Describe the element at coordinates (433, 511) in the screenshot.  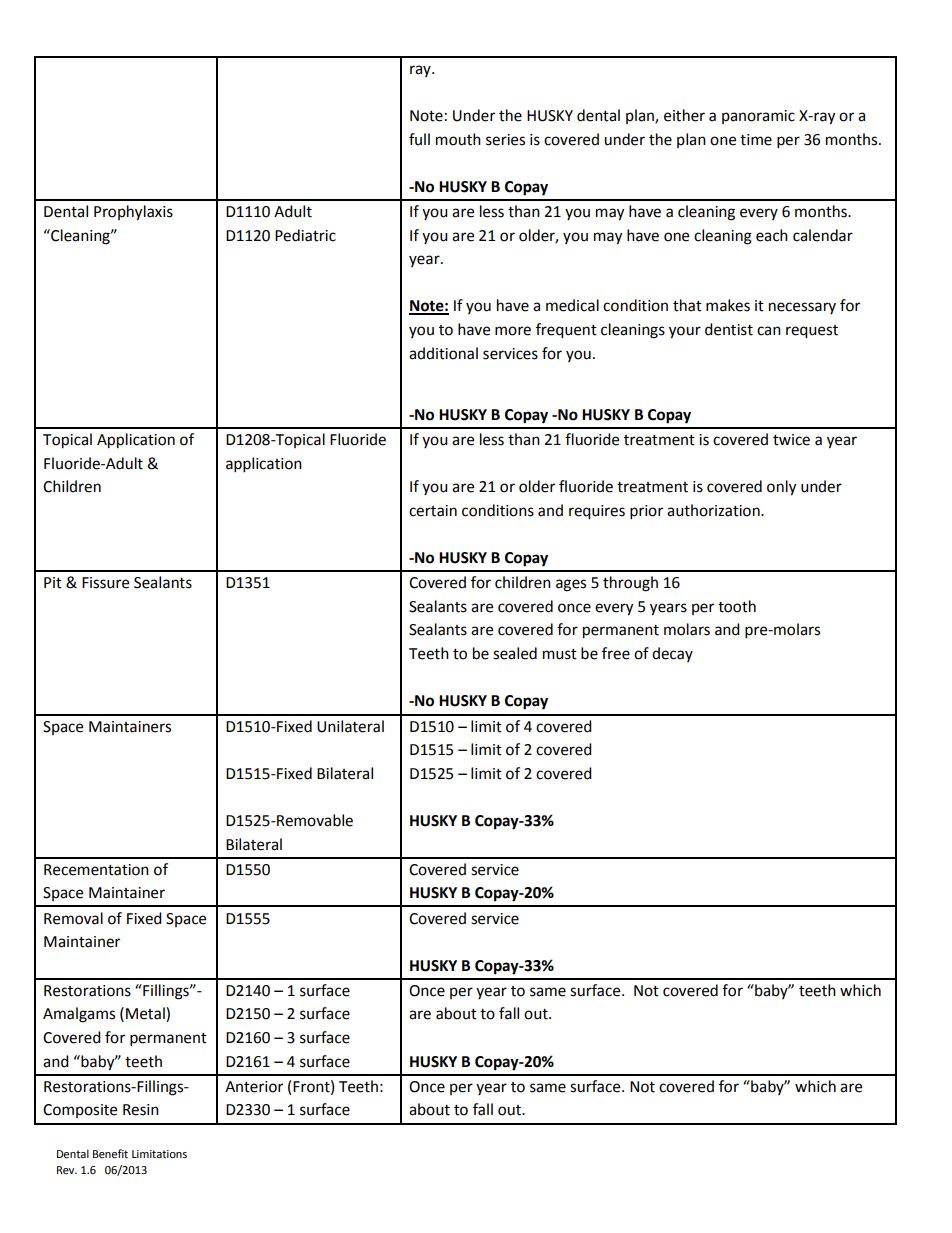
I see `certain` at that location.
